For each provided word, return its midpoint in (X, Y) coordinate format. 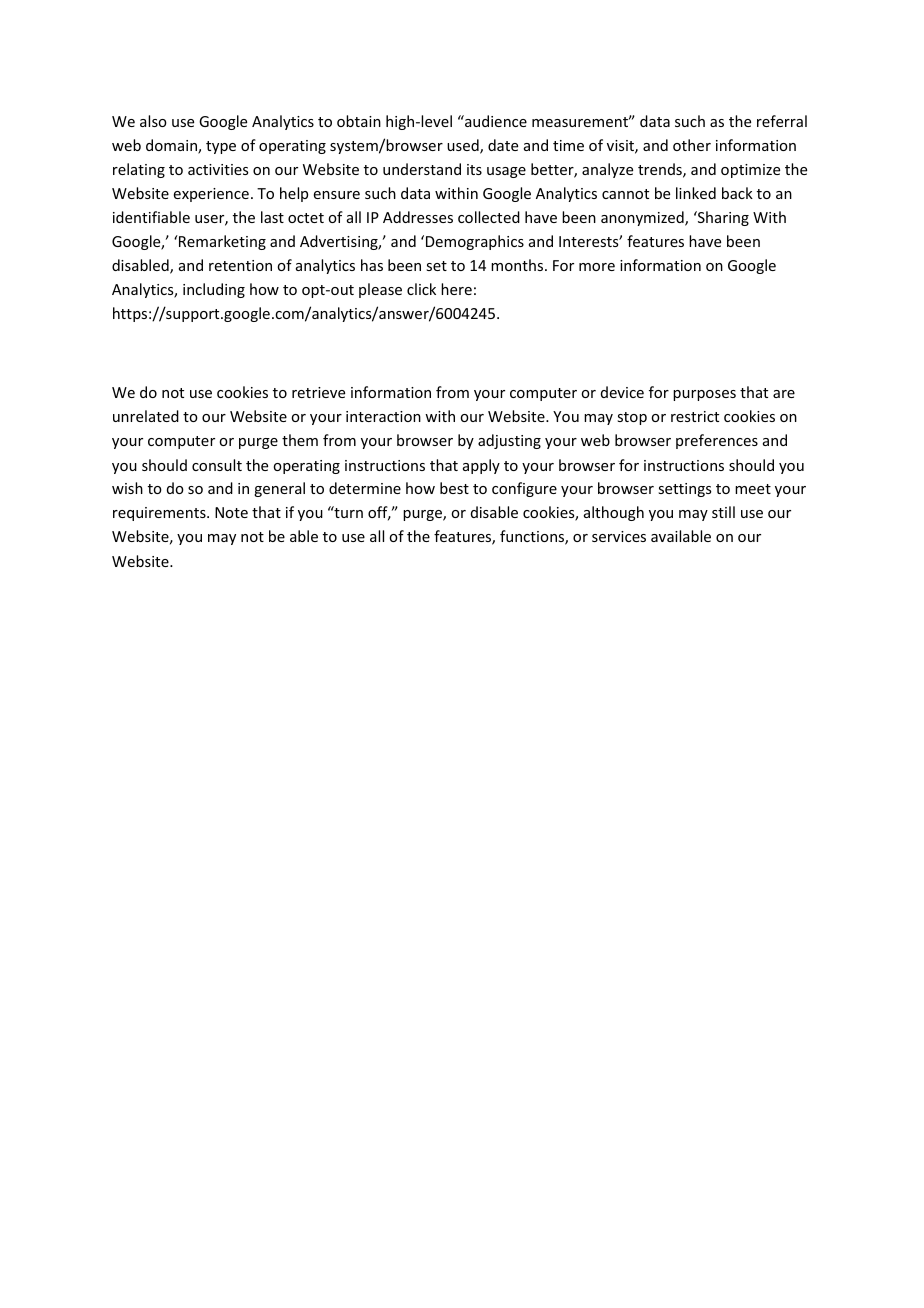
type (221, 147)
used (464, 146)
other (692, 145)
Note (231, 512)
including (214, 290)
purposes (704, 395)
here (456, 289)
